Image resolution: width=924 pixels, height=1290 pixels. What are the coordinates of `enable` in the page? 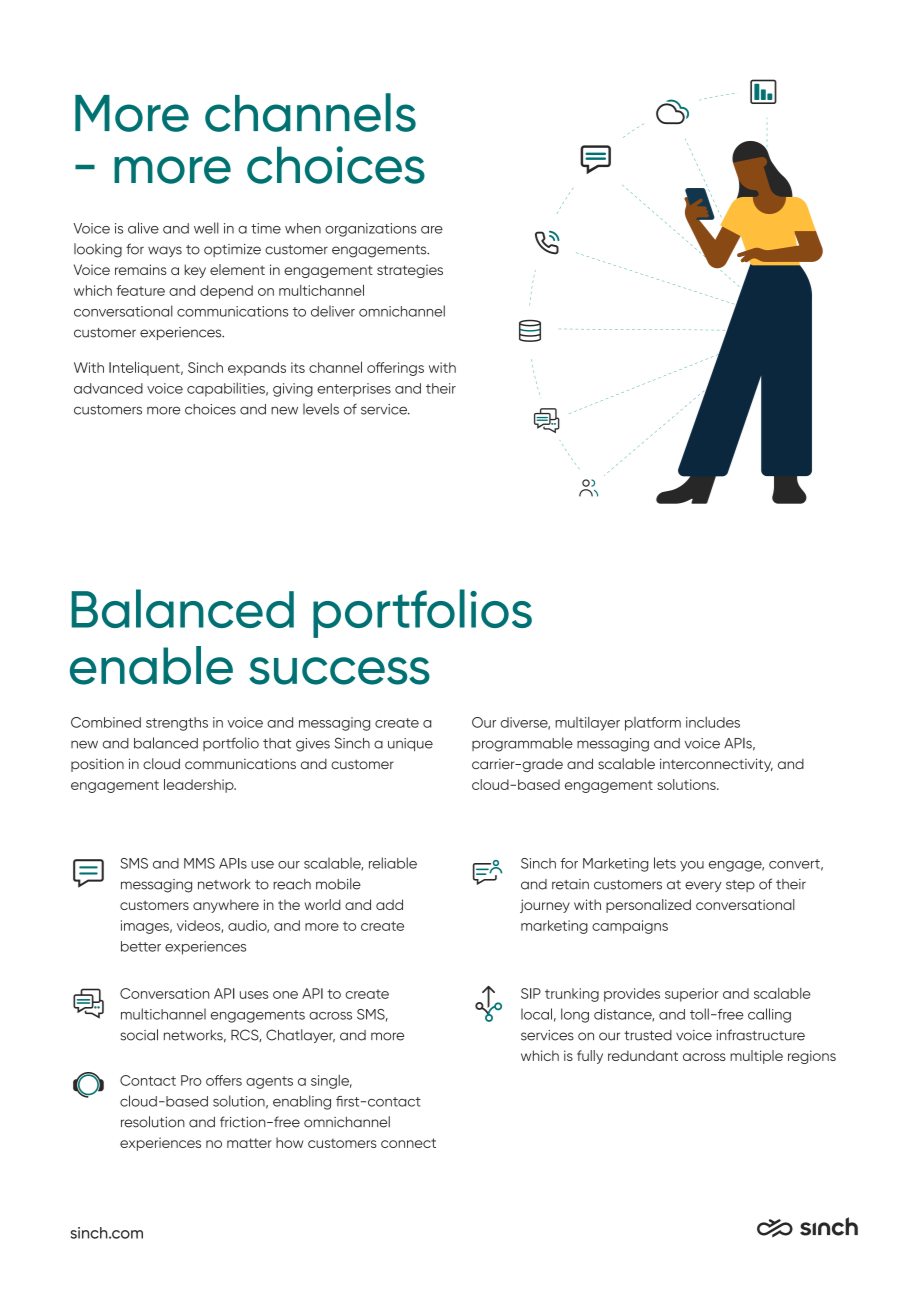 It's located at (151, 665).
